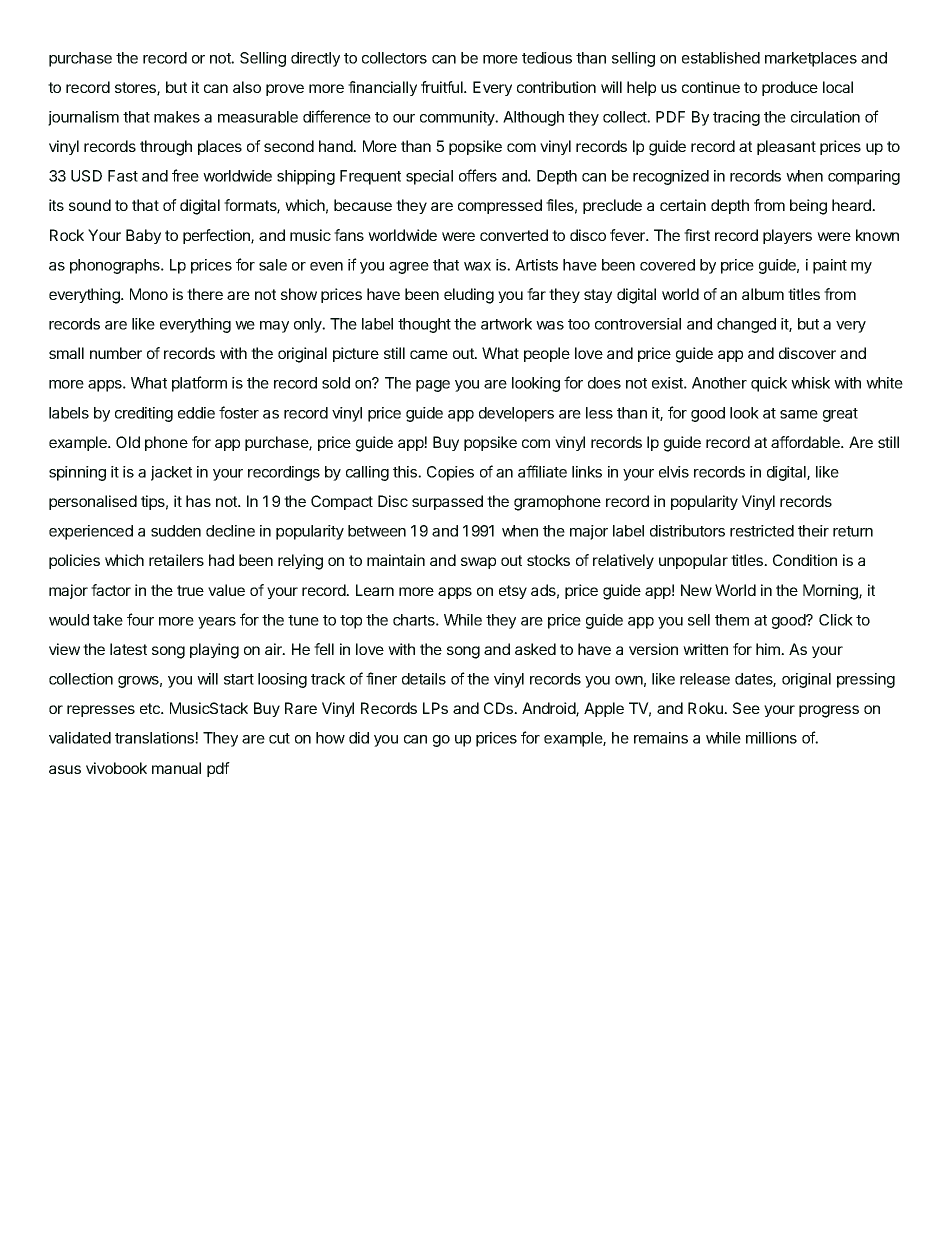 The image size is (952, 1233). Describe the element at coordinates (176, 768) in the page. I see `manual` at that location.
